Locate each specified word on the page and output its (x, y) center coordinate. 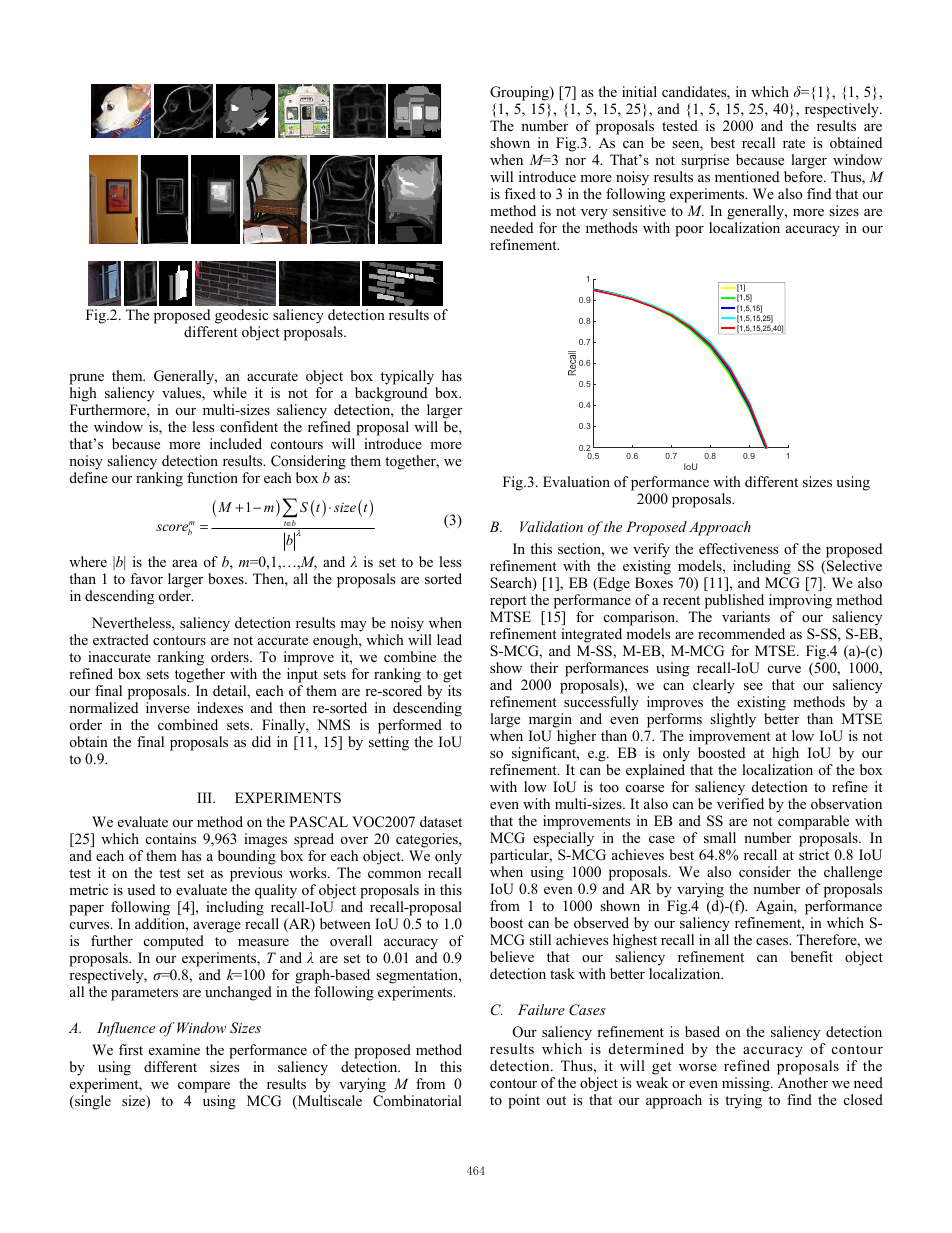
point (524, 1101)
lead (449, 639)
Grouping (520, 95)
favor (146, 579)
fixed (520, 193)
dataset (441, 821)
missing (747, 1084)
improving (800, 601)
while (230, 392)
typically (407, 377)
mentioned (747, 176)
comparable (813, 822)
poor (689, 231)
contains (171, 838)
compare (204, 1087)
